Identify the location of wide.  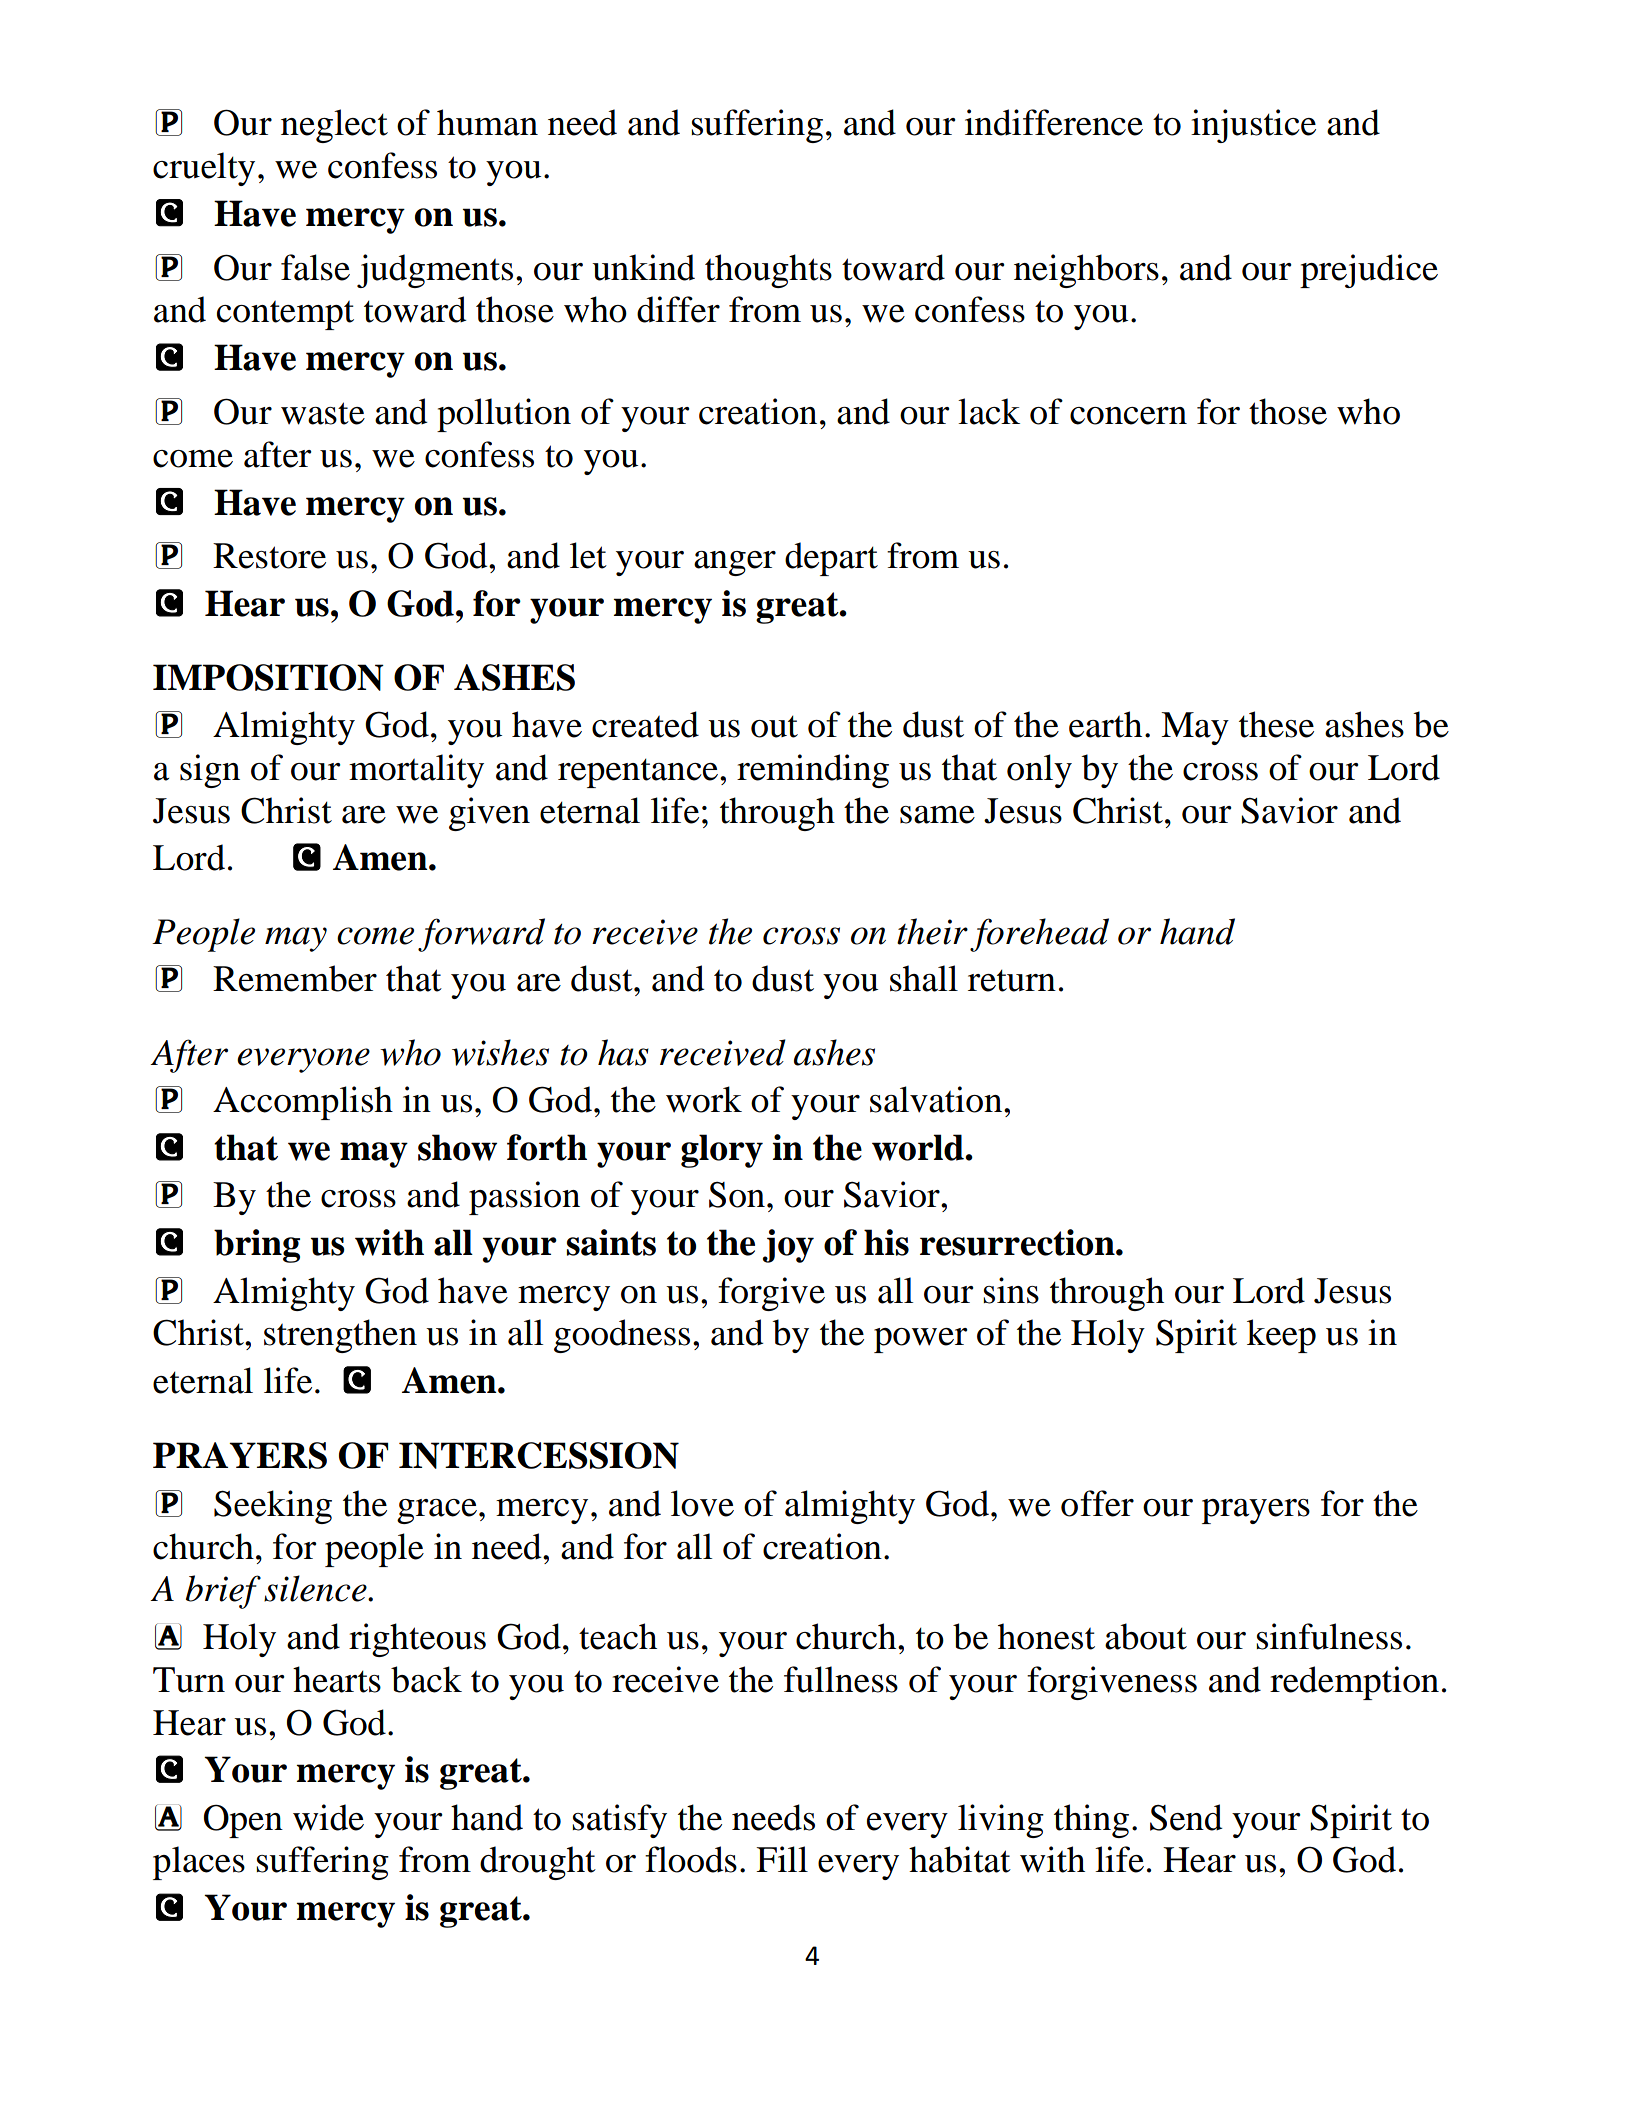
(328, 1817).
